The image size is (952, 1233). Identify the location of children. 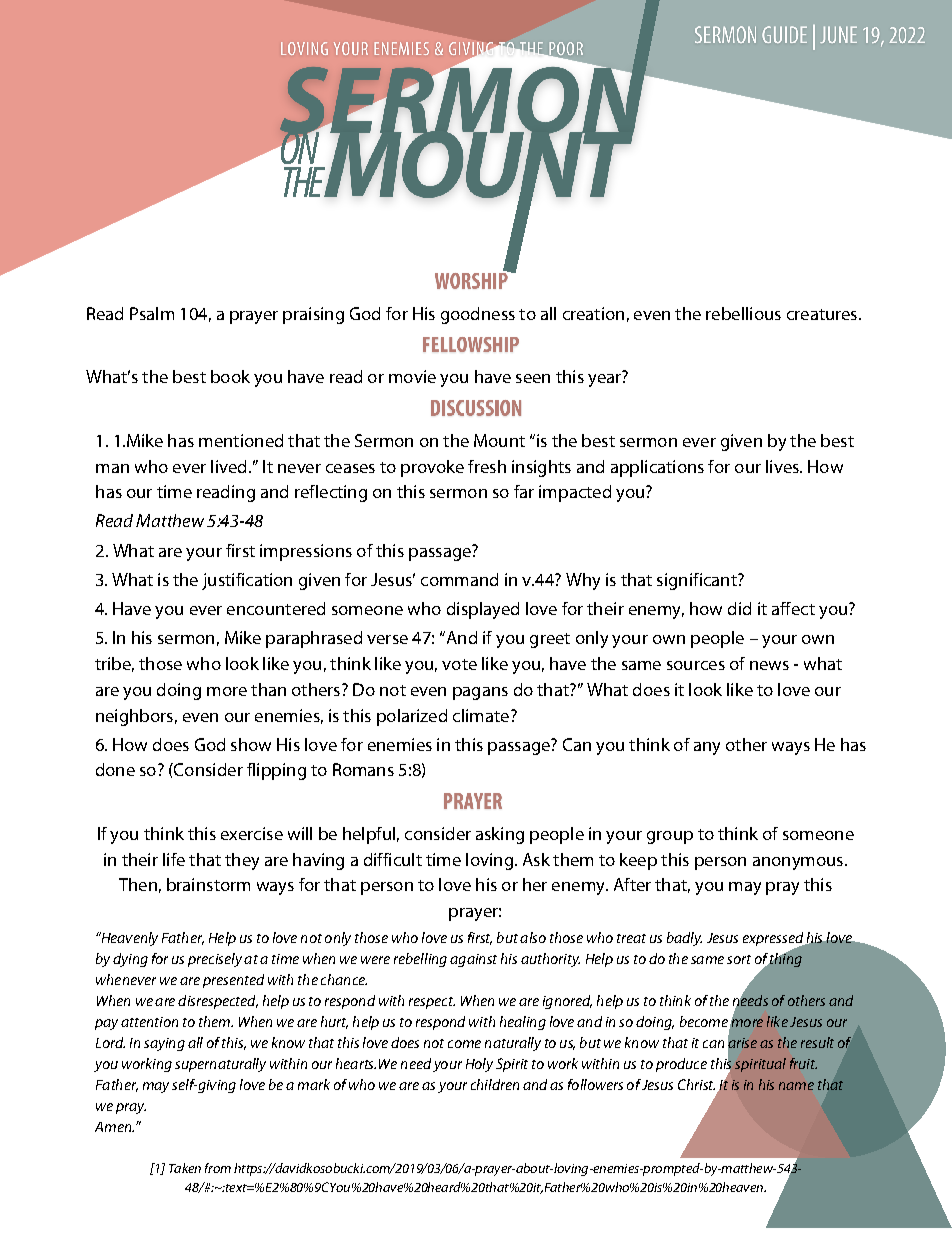
(495, 1084).
